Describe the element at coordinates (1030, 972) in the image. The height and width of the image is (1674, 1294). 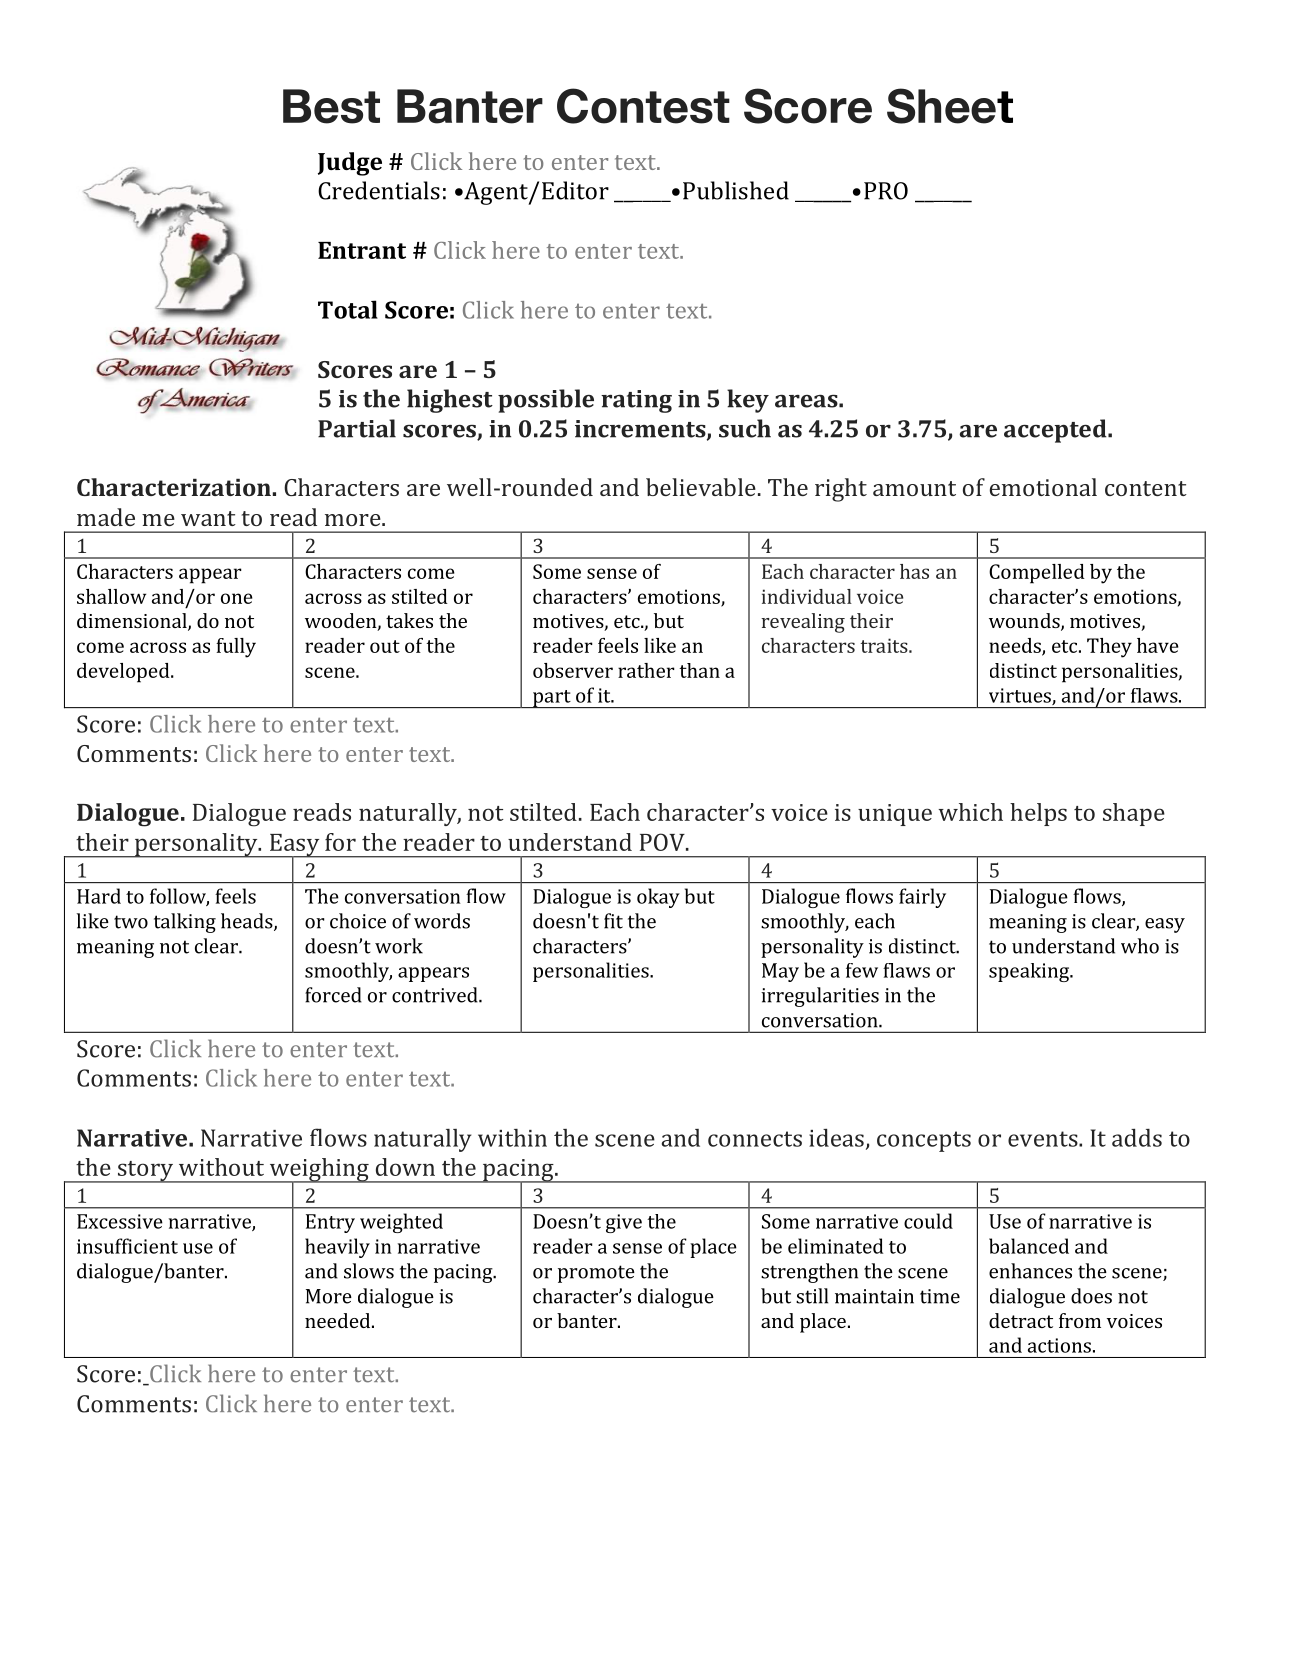
I see `speaking` at that location.
